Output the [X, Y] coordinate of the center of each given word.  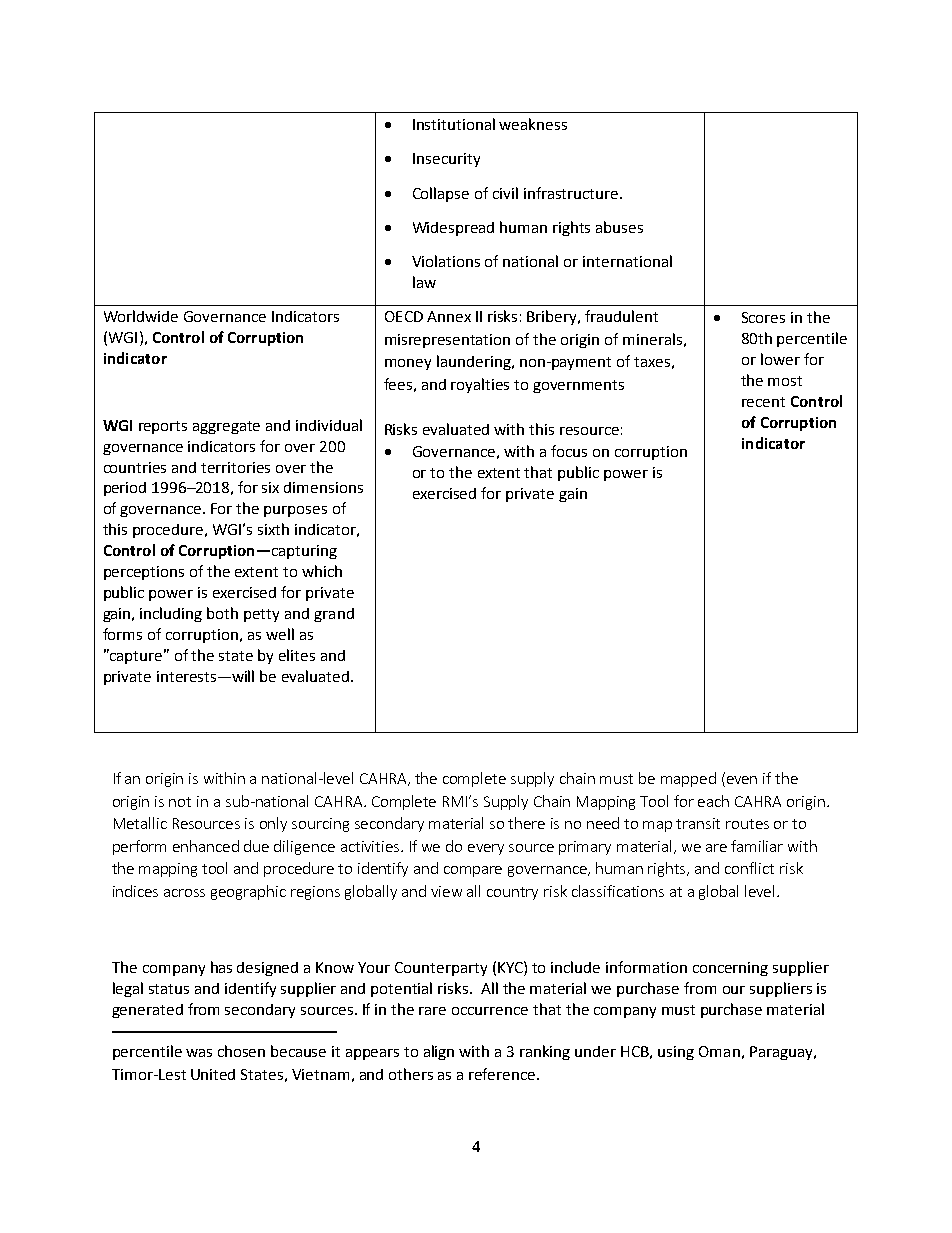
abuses [619, 227]
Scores [763, 317]
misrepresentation [447, 341]
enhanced [206, 846]
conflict [749, 868]
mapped [688, 779]
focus [569, 451]
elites [297, 655]
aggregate [226, 427]
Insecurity [446, 160]
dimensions [323, 487]
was [199, 1053]
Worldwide [141, 316]
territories [235, 467]
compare [473, 871]
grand [334, 615]
